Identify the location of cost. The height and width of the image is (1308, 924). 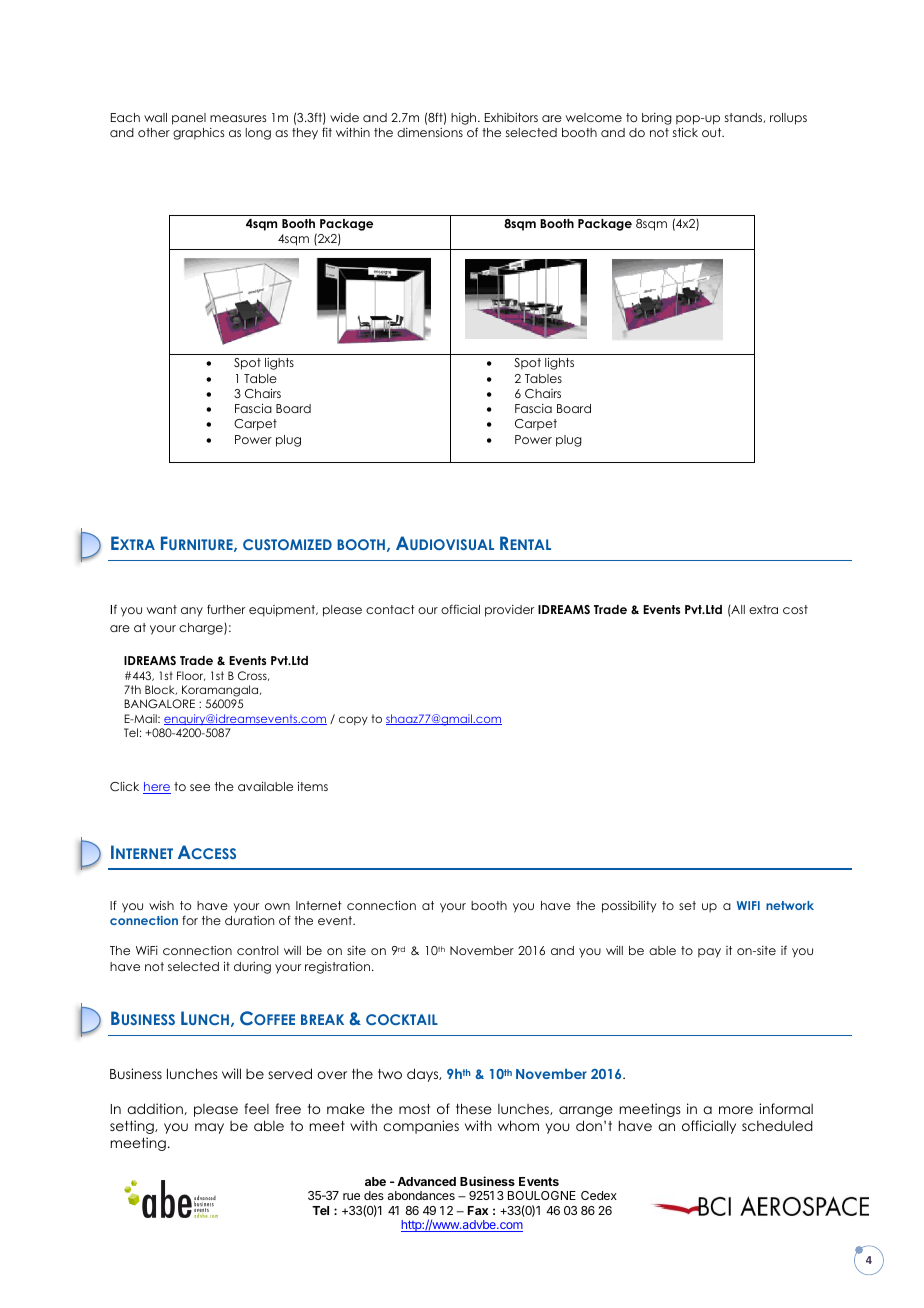
(795, 609).
